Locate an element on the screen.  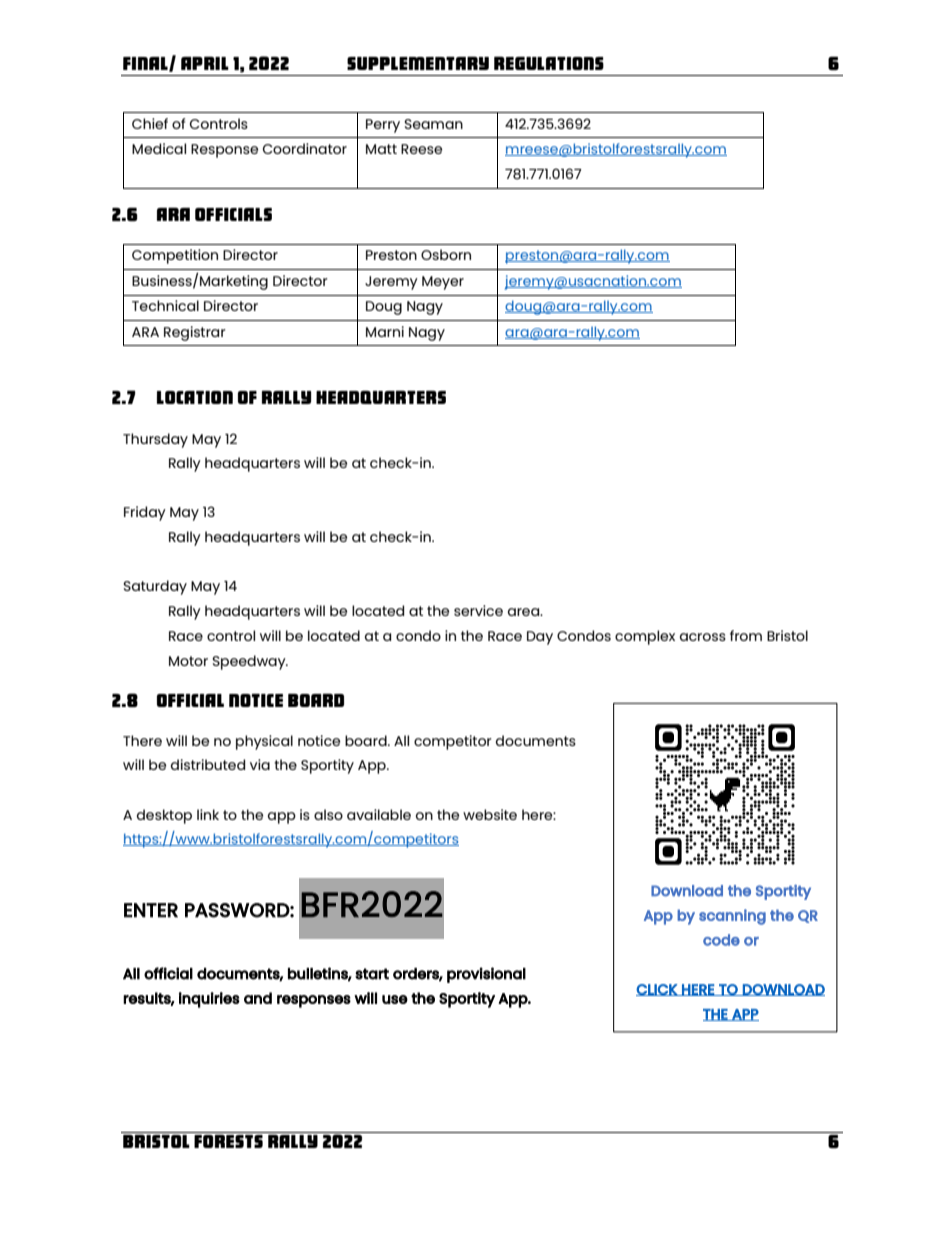
Regulations is located at coordinates (549, 63).
